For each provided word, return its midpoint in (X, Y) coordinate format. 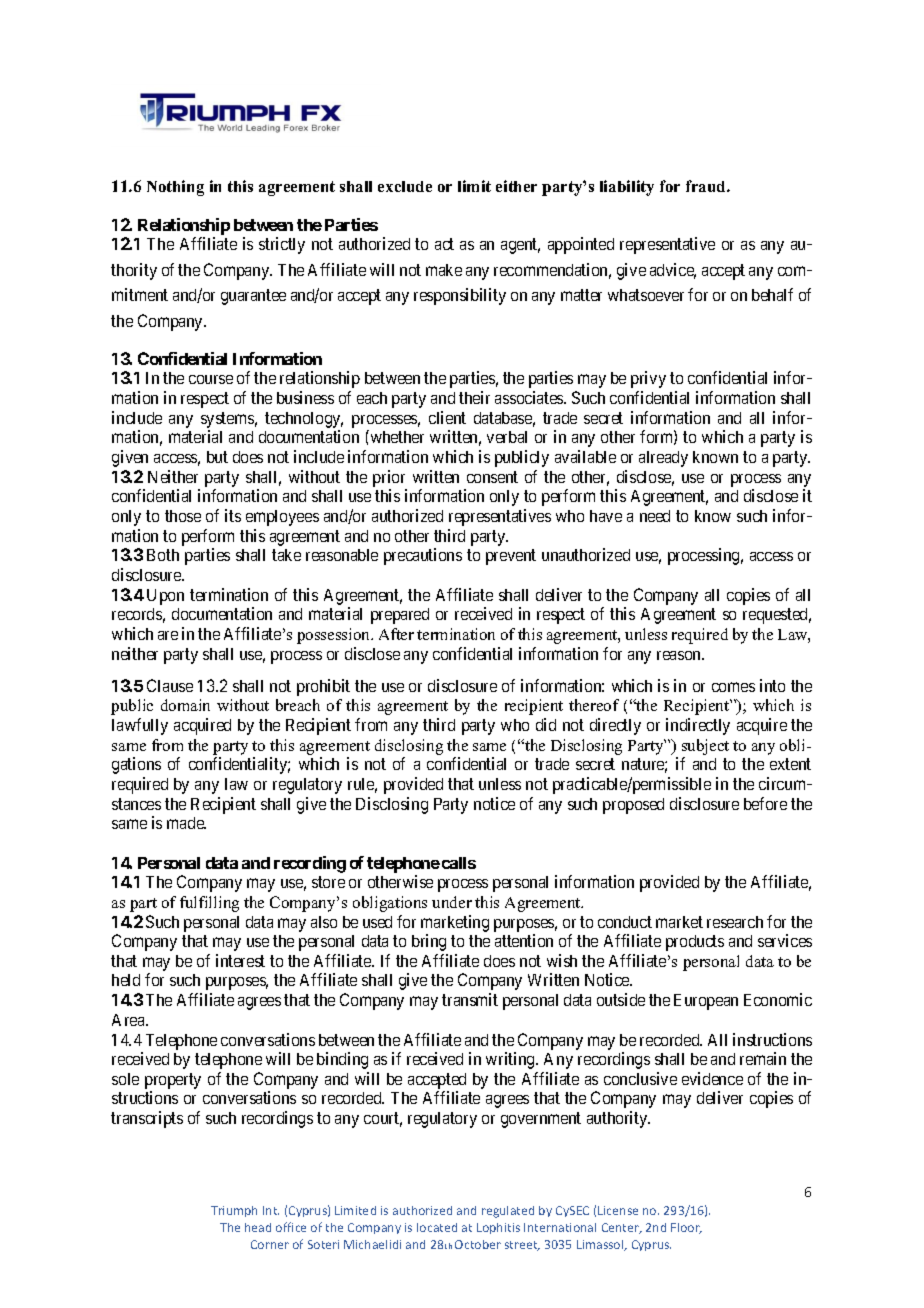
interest (240, 960)
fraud (707, 186)
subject (705, 747)
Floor (686, 1228)
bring (429, 942)
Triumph (234, 1211)
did (546, 724)
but (217, 457)
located (437, 1227)
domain (185, 705)
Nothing (175, 188)
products (695, 943)
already (663, 459)
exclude (405, 186)
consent (492, 477)
